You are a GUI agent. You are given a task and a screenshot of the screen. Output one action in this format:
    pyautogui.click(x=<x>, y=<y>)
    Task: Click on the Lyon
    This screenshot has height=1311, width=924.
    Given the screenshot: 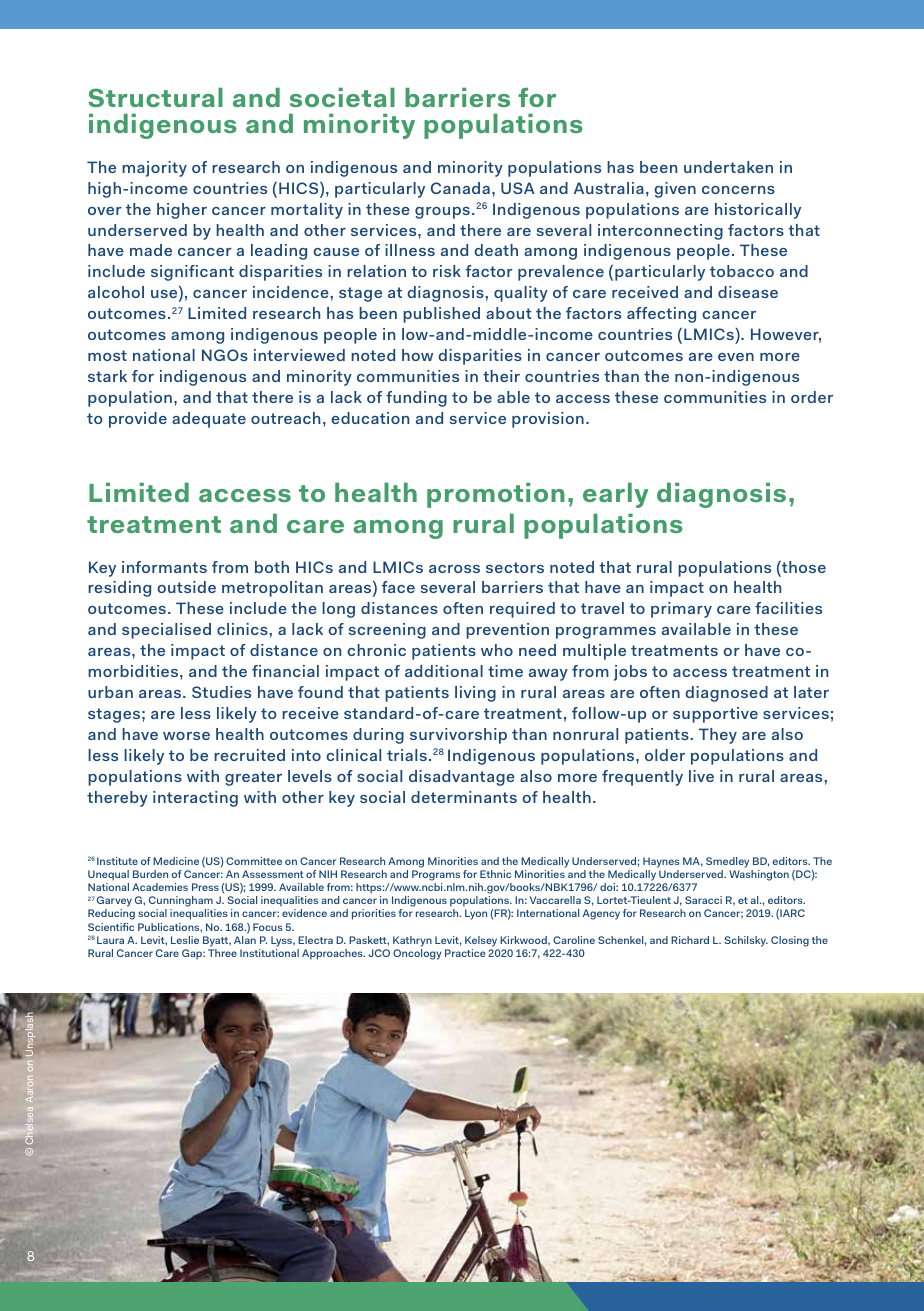 What is the action you would take?
    pyautogui.click(x=476, y=914)
